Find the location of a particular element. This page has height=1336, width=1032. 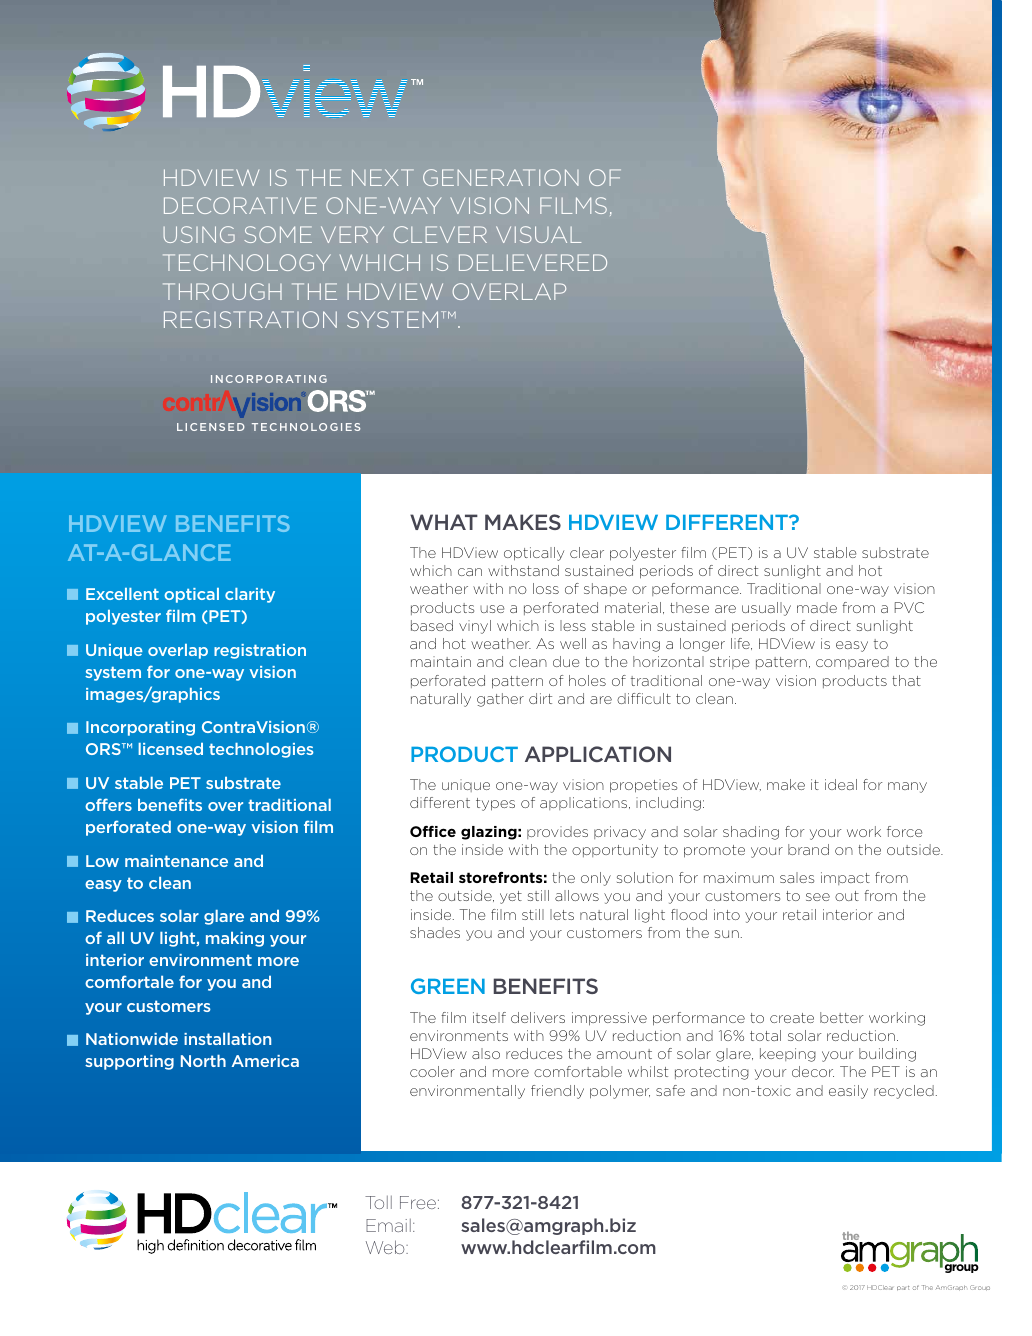

installation is located at coordinates (227, 1038).
